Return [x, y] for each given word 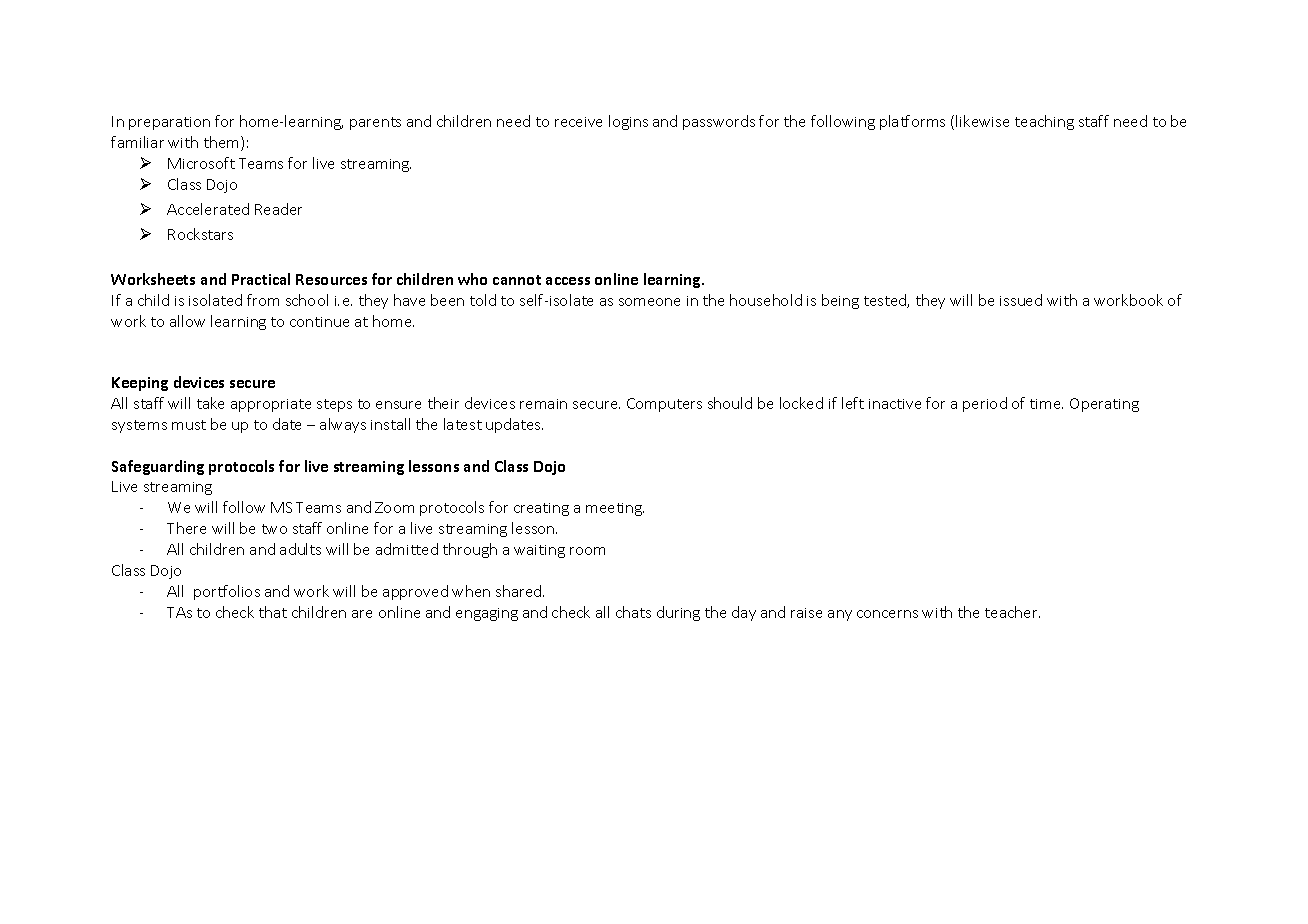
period [985, 404]
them [223, 143]
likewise [982, 121]
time [1046, 404]
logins [628, 122]
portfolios [227, 592]
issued [1021, 300]
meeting [615, 509]
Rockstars [200, 234]
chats [633, 612]
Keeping [140, 384]
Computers [664, 405]
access [568, 281]
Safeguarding [158, 467]
